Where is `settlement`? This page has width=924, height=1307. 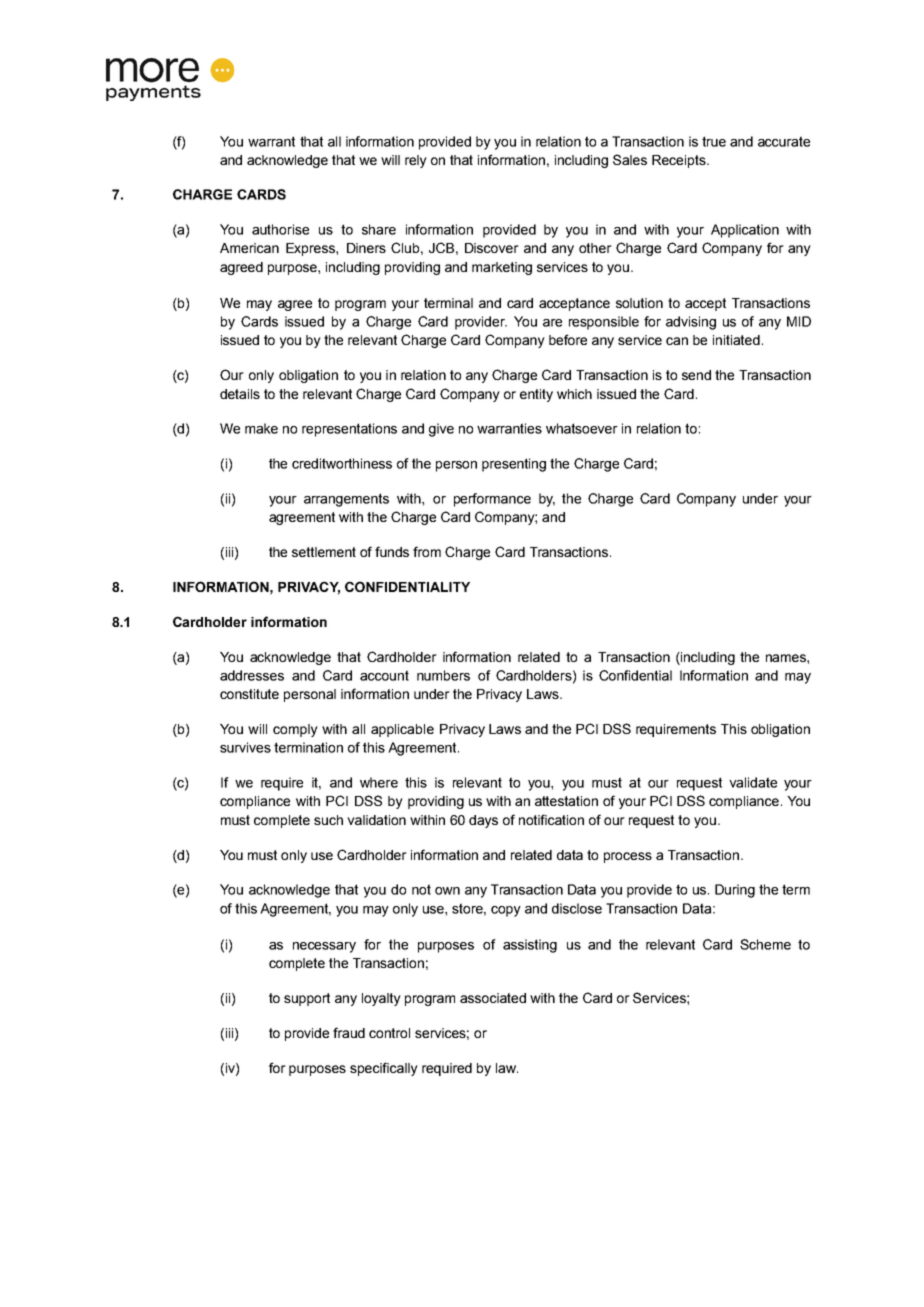 settlement is located at coordinates (324, 552).
